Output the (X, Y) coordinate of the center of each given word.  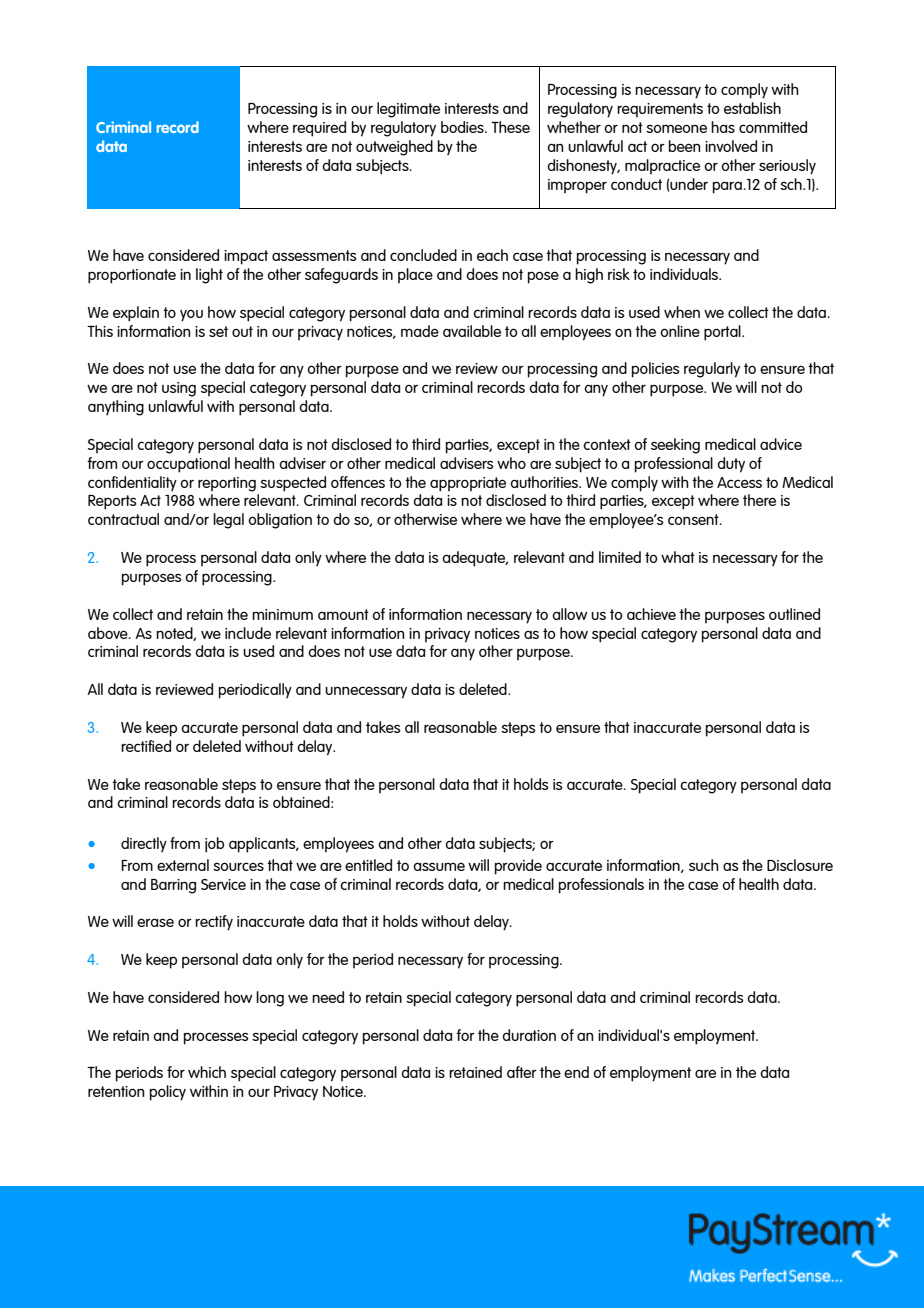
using (179, 389)
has (723, 127)
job (214, 845)
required (319, 129)
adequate (475, 559)
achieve (651, 614)
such (704, 865)
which (207, 1072)
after (522, 1072)
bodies (463, 127)
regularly (712, 370)
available (472, 331)
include (248, 633)
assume (439, 866)
